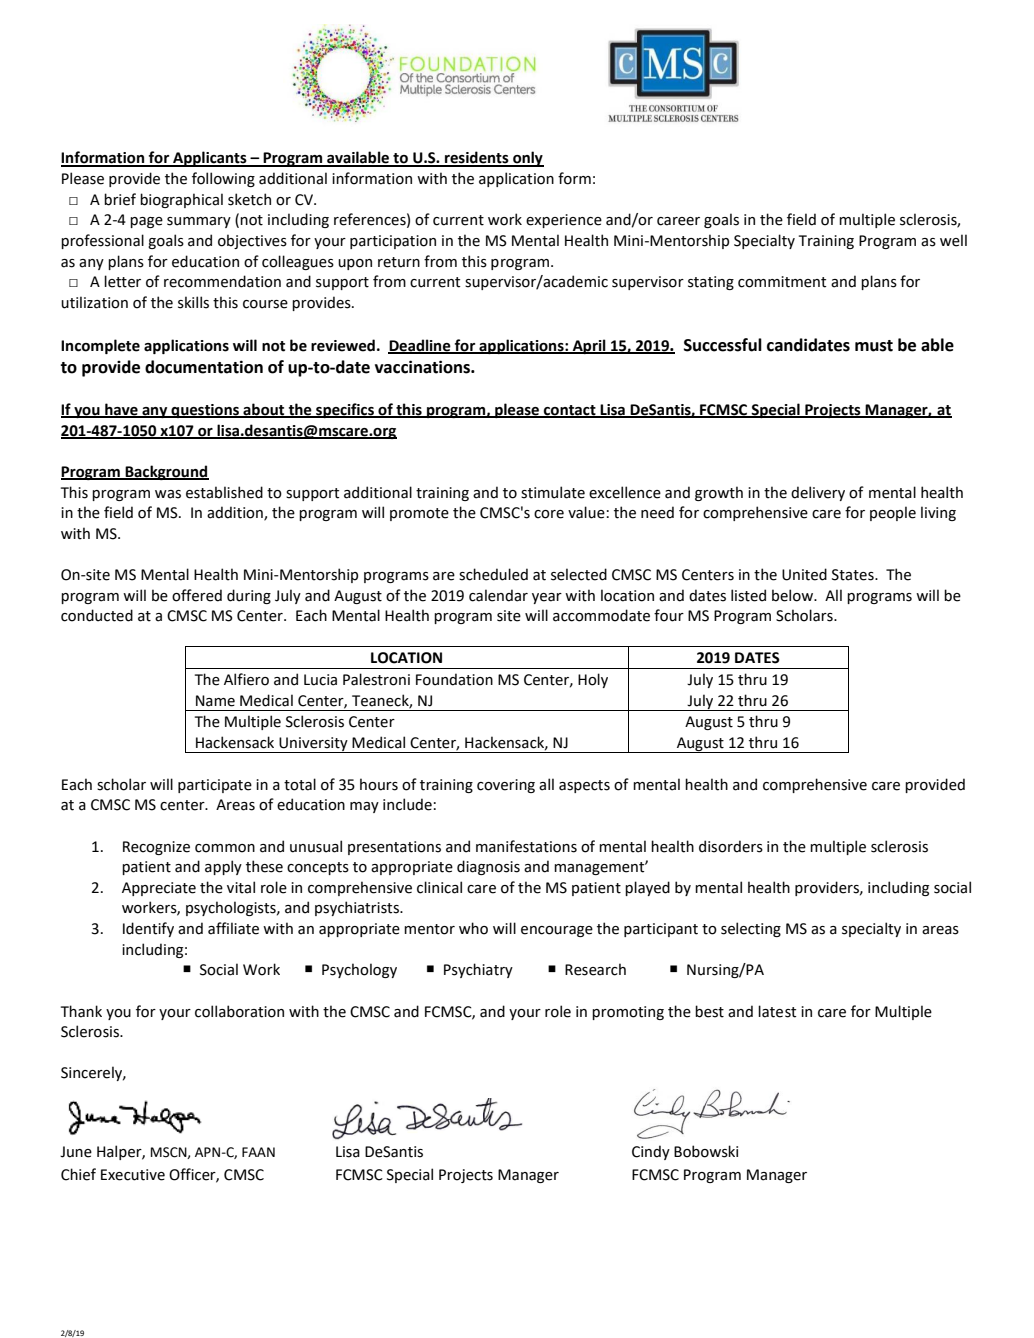  I want to click on Appreciate, so click(159, 889).
